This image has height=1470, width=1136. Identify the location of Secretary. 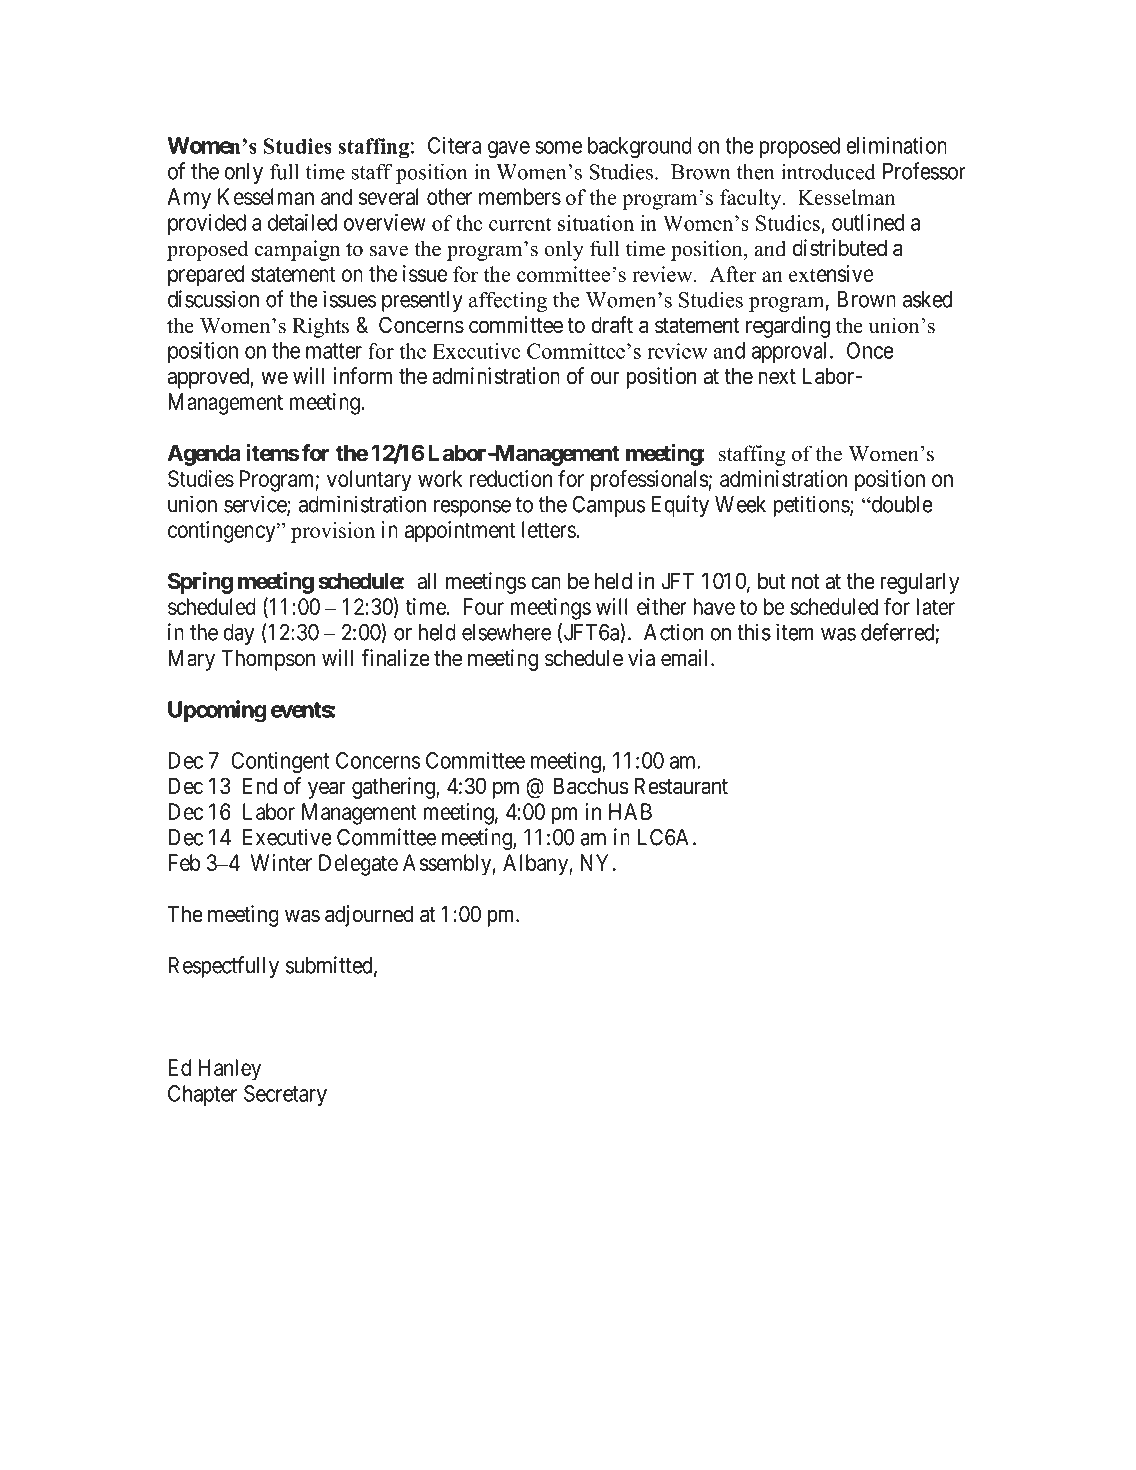
(285, 1095).
